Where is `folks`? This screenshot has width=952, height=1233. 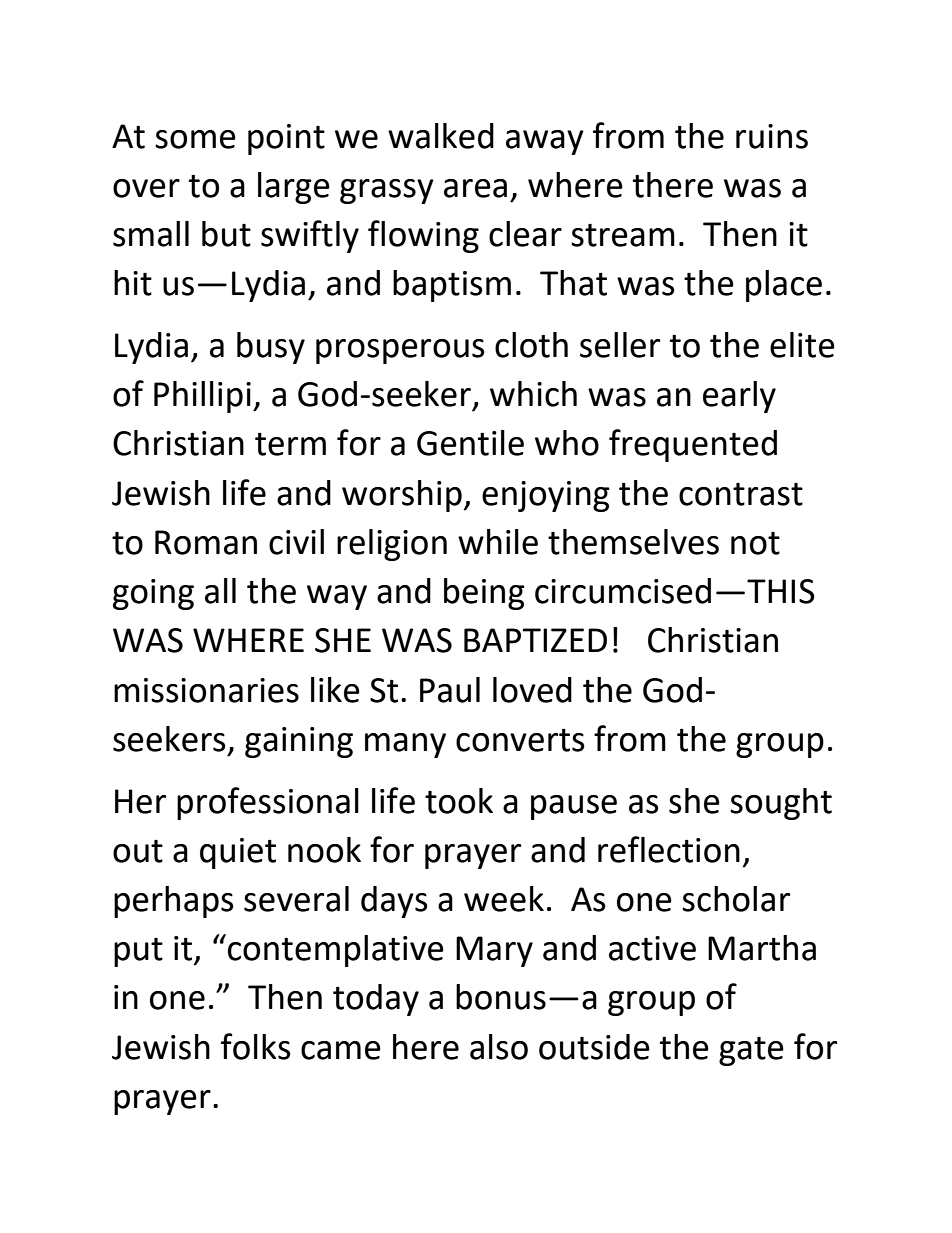 folks is located at coordinates (256, 1046).
